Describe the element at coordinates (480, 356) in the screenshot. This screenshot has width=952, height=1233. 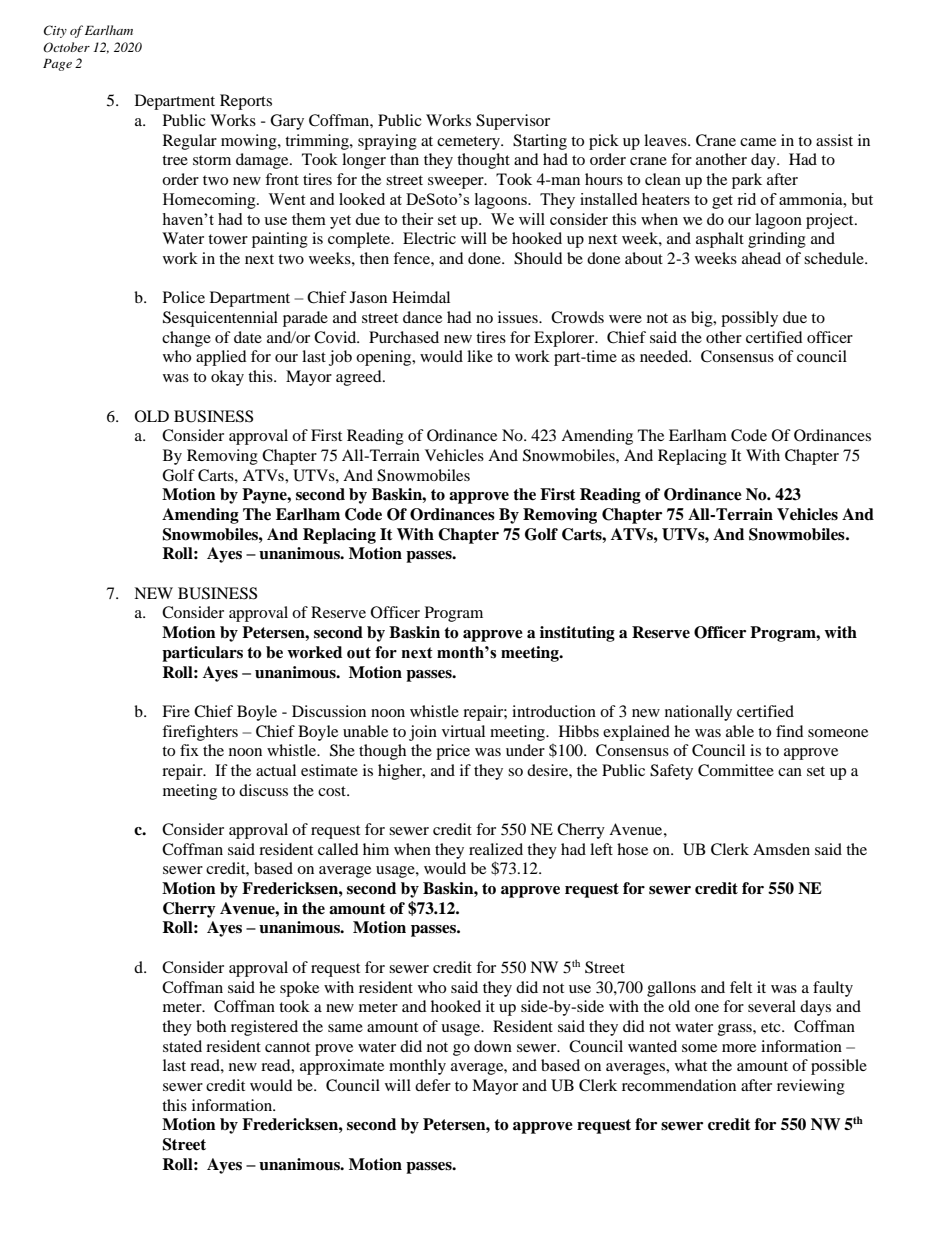
I see `like` at that location.
